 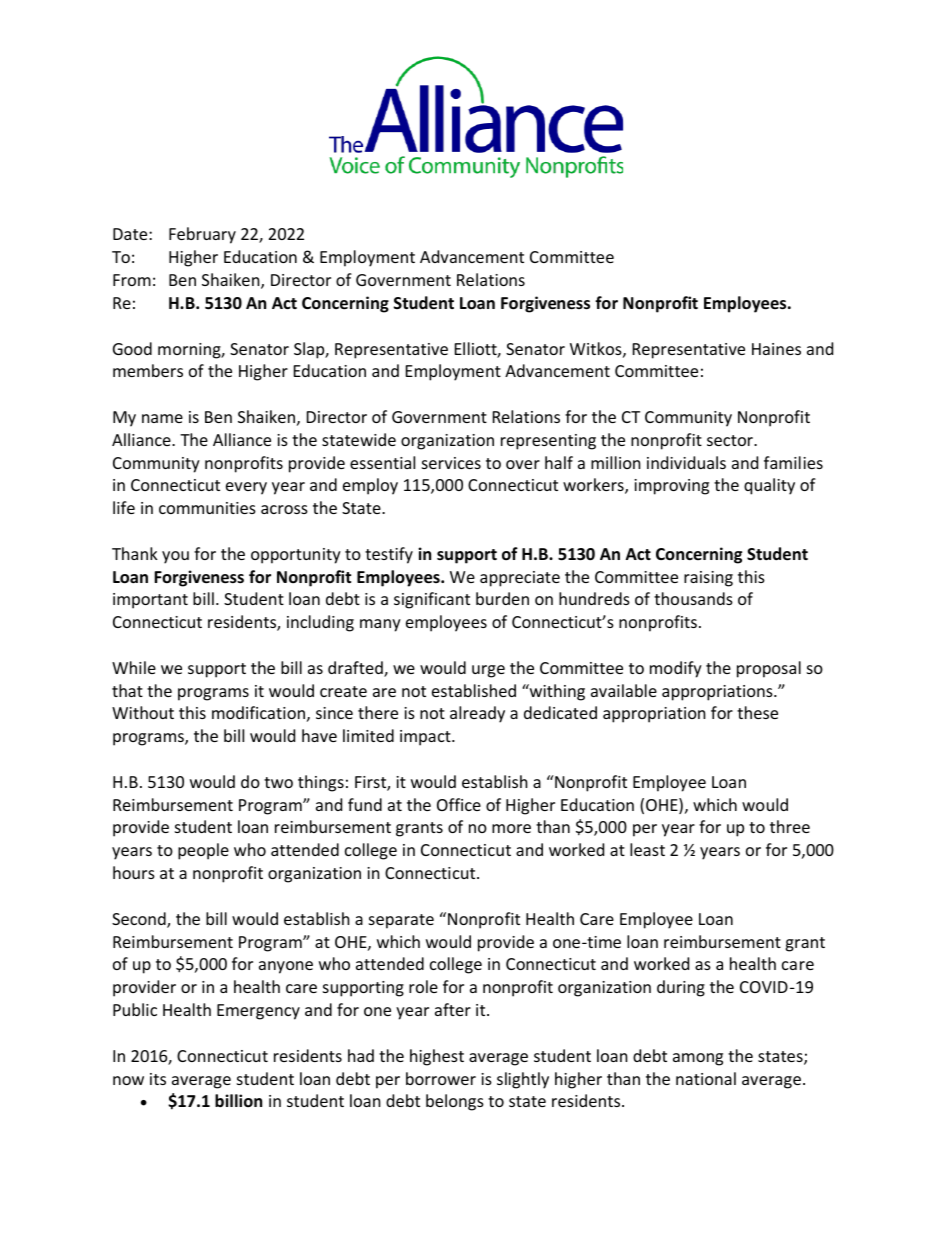 I want to click on modify, so click(x=676, y=669).
